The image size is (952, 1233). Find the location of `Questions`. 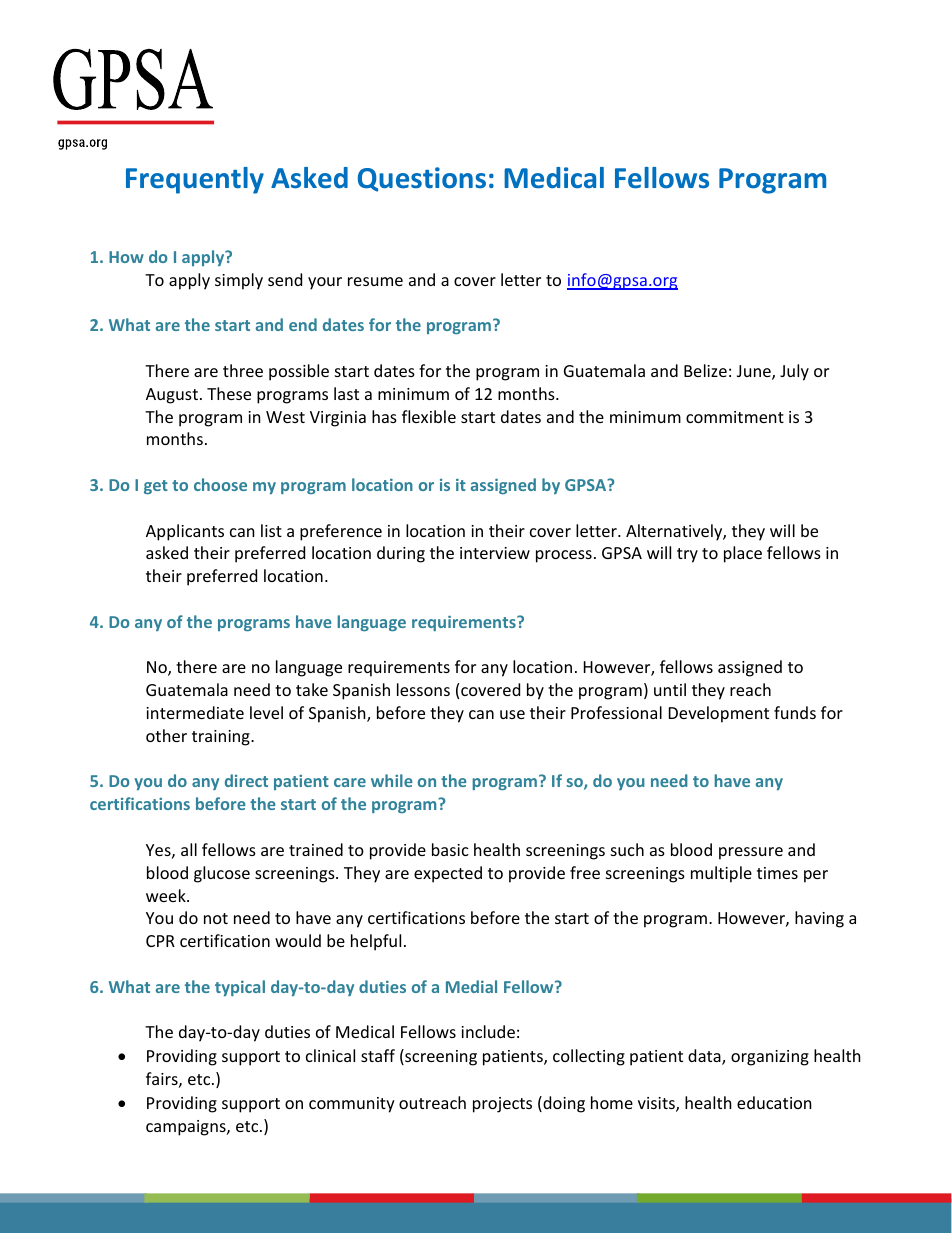

Questions is located at coordinates (422, 179).
